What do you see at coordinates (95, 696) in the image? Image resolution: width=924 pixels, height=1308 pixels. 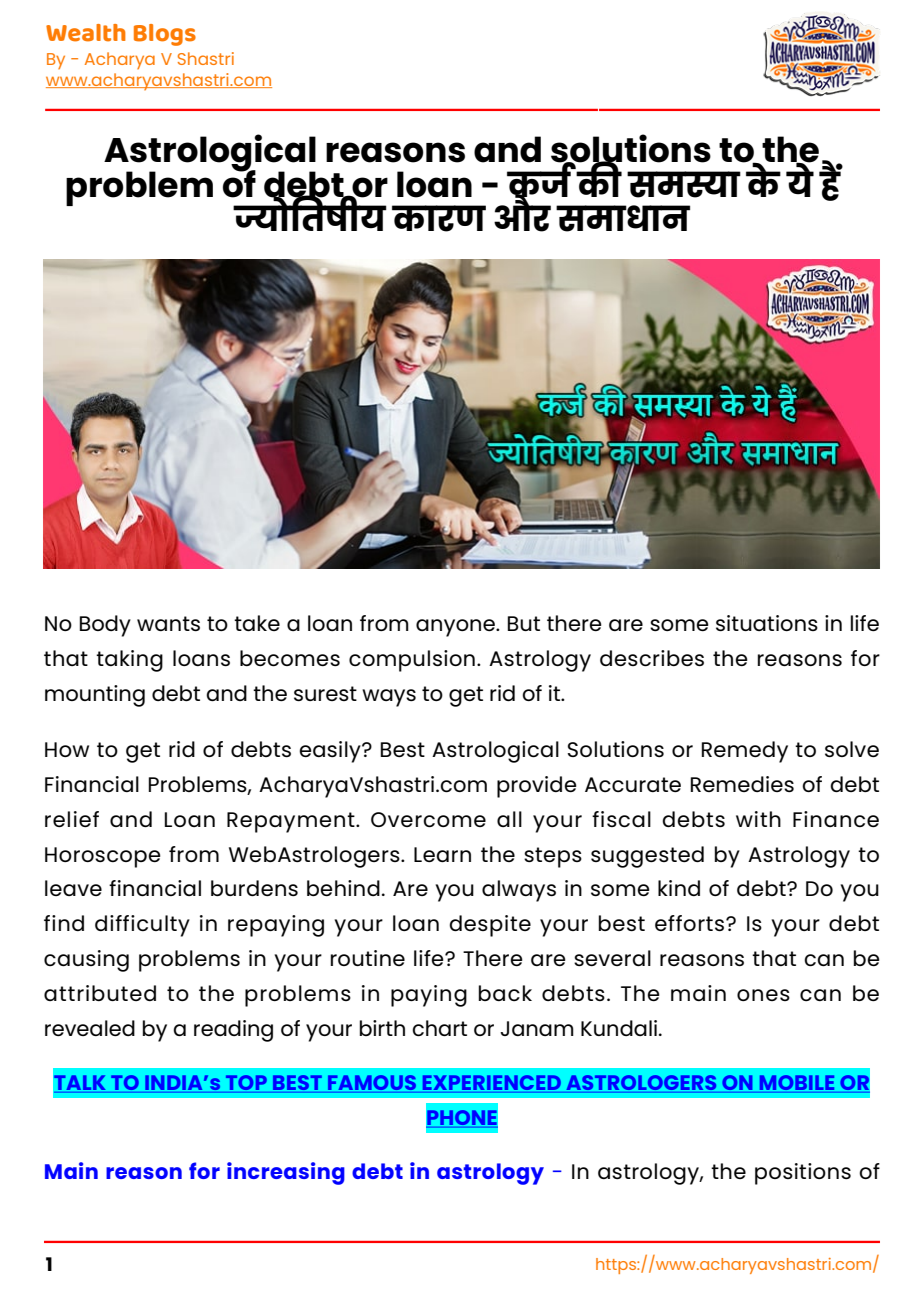 I see `mounting` at bounding box center [95, 696].
